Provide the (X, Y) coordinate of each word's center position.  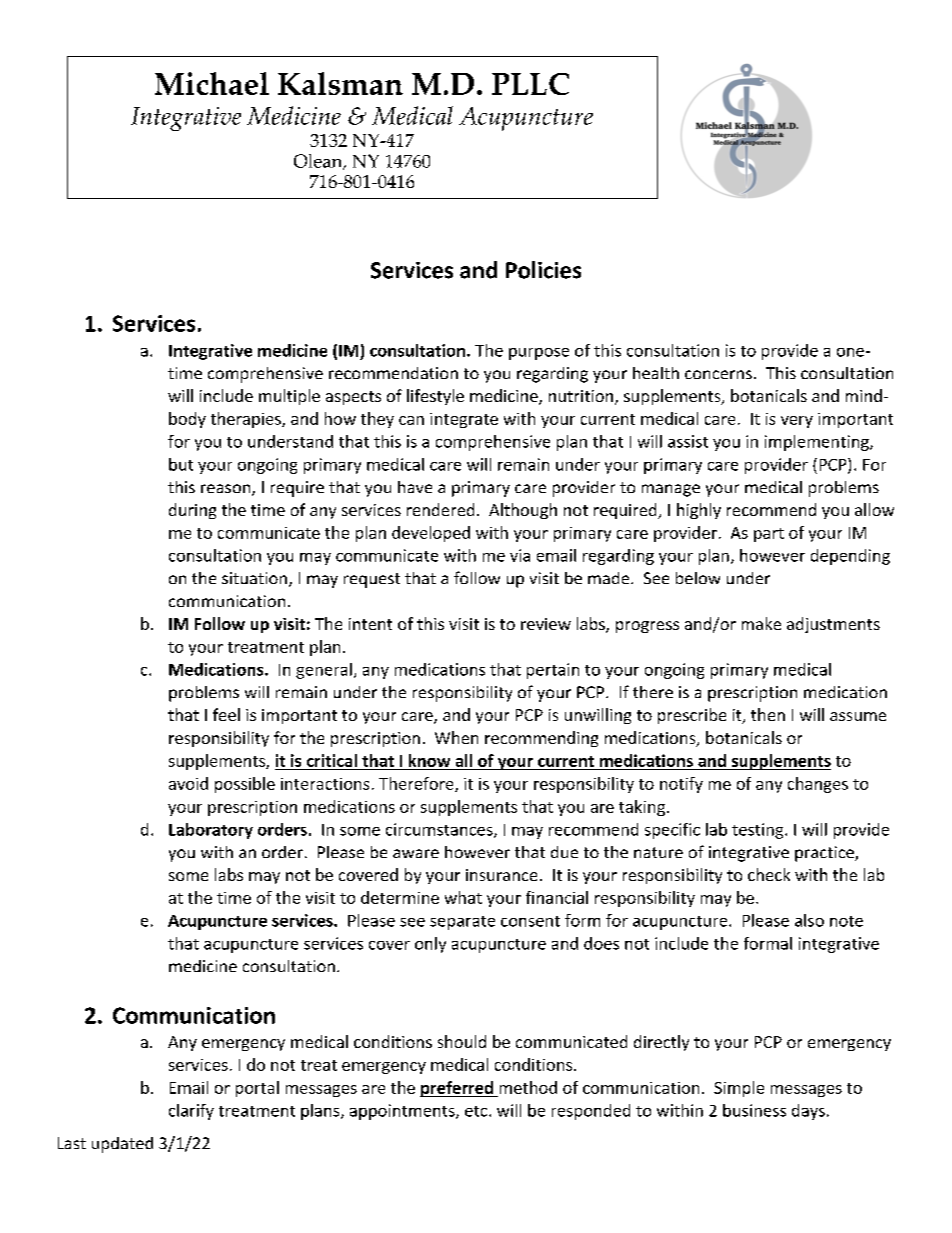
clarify (191, 1112)
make (761, 623)
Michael (212, 83)
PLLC (530, 84)
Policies (543, 270)
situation (254, 578)
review (546, 624)
